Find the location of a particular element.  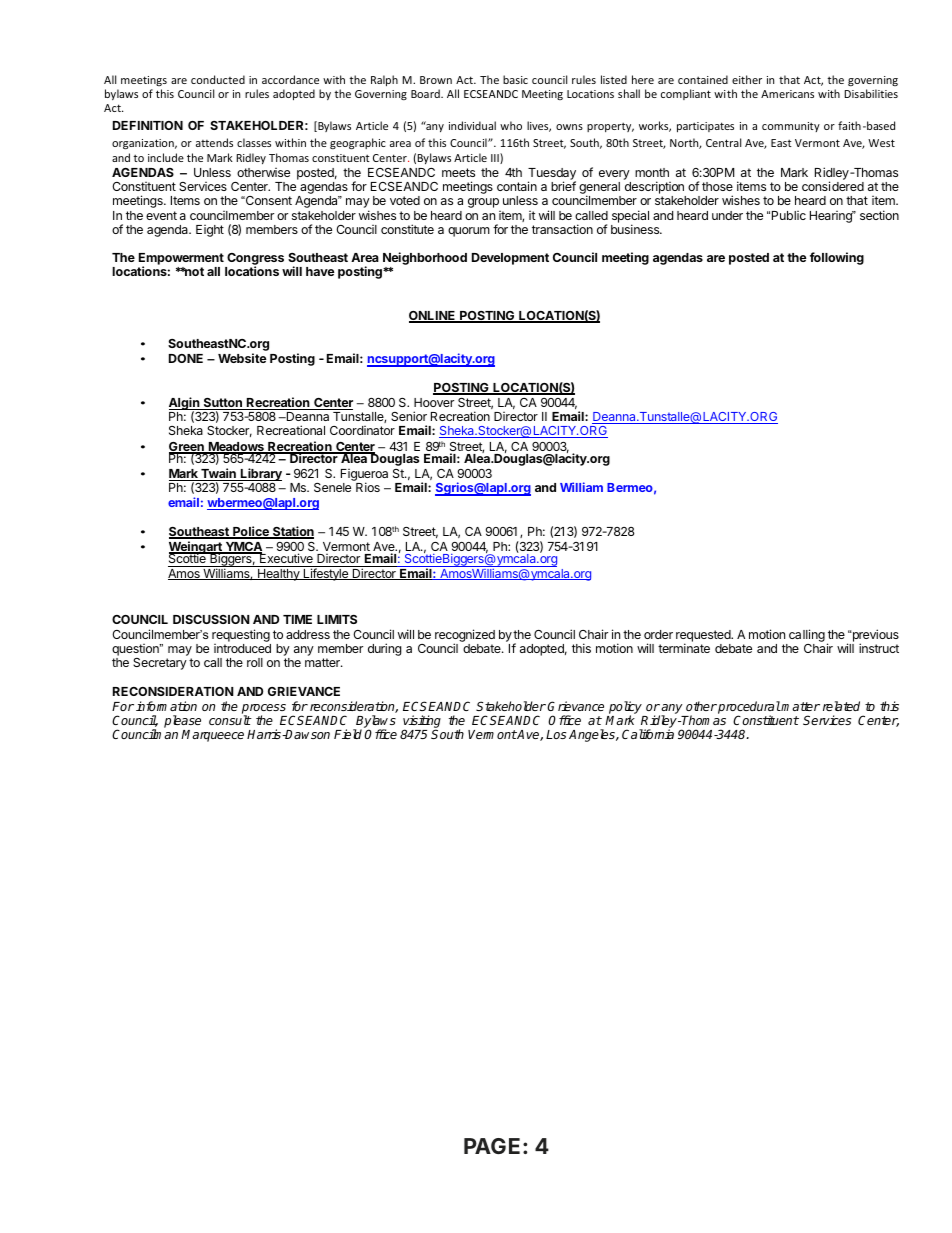

procedural is located at coordinates (748, 708).
